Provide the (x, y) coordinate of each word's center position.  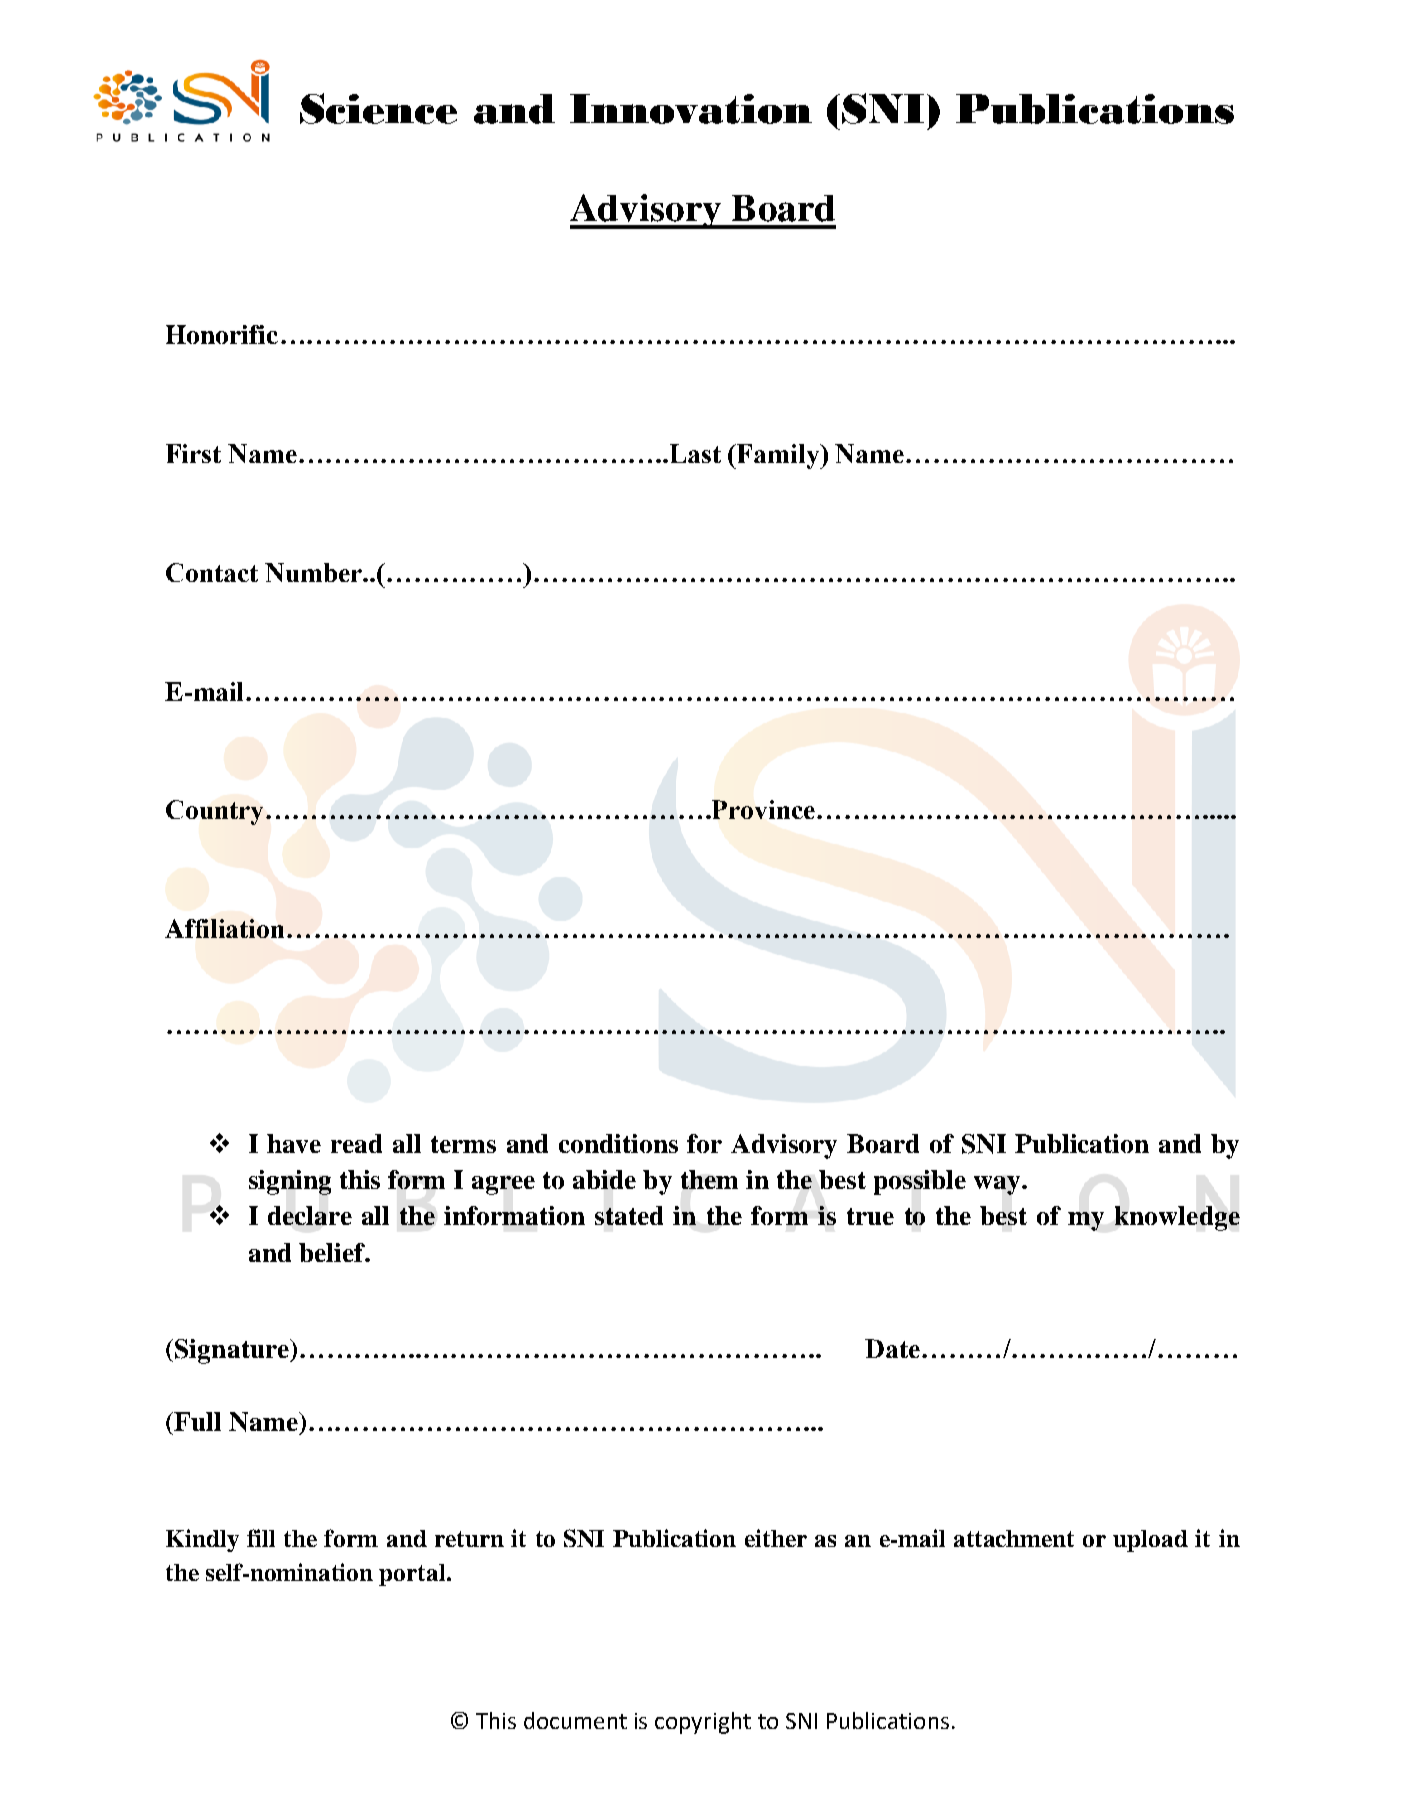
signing (290, 1182)
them (709, 1179)
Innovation (691, 109)
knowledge (1177, 1218)
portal (413, 1575)
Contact (212, 572)
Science (378, 108)
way (998, 1185)
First (193, 453)
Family (780, 456)
